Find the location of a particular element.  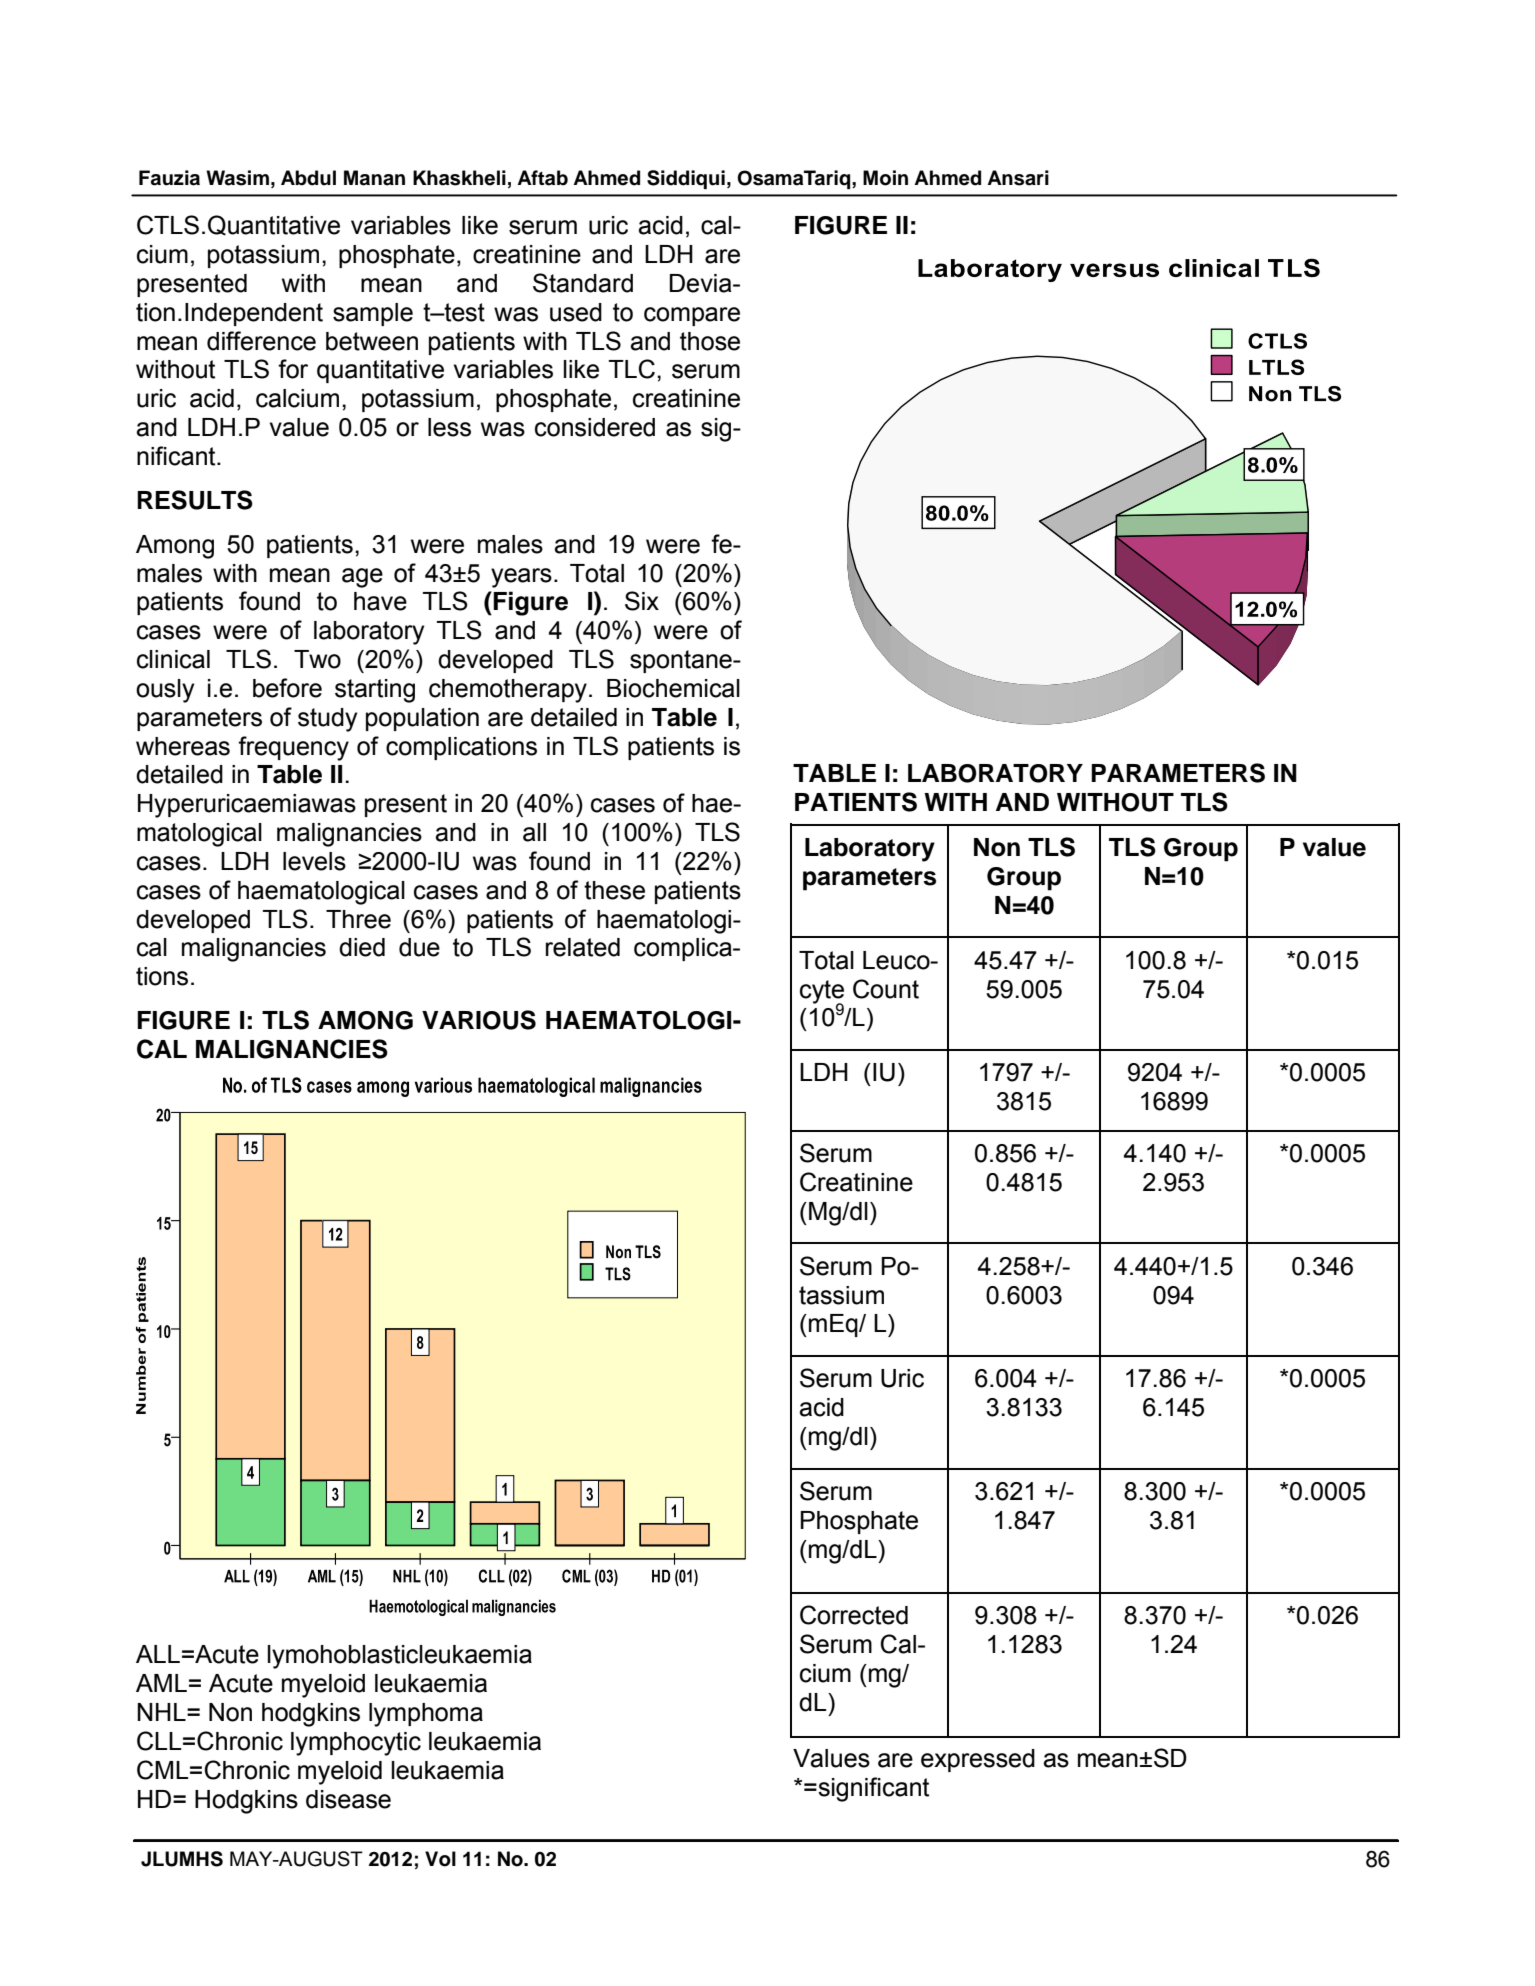

chemotherapy is located at coordinates (508, 691).
